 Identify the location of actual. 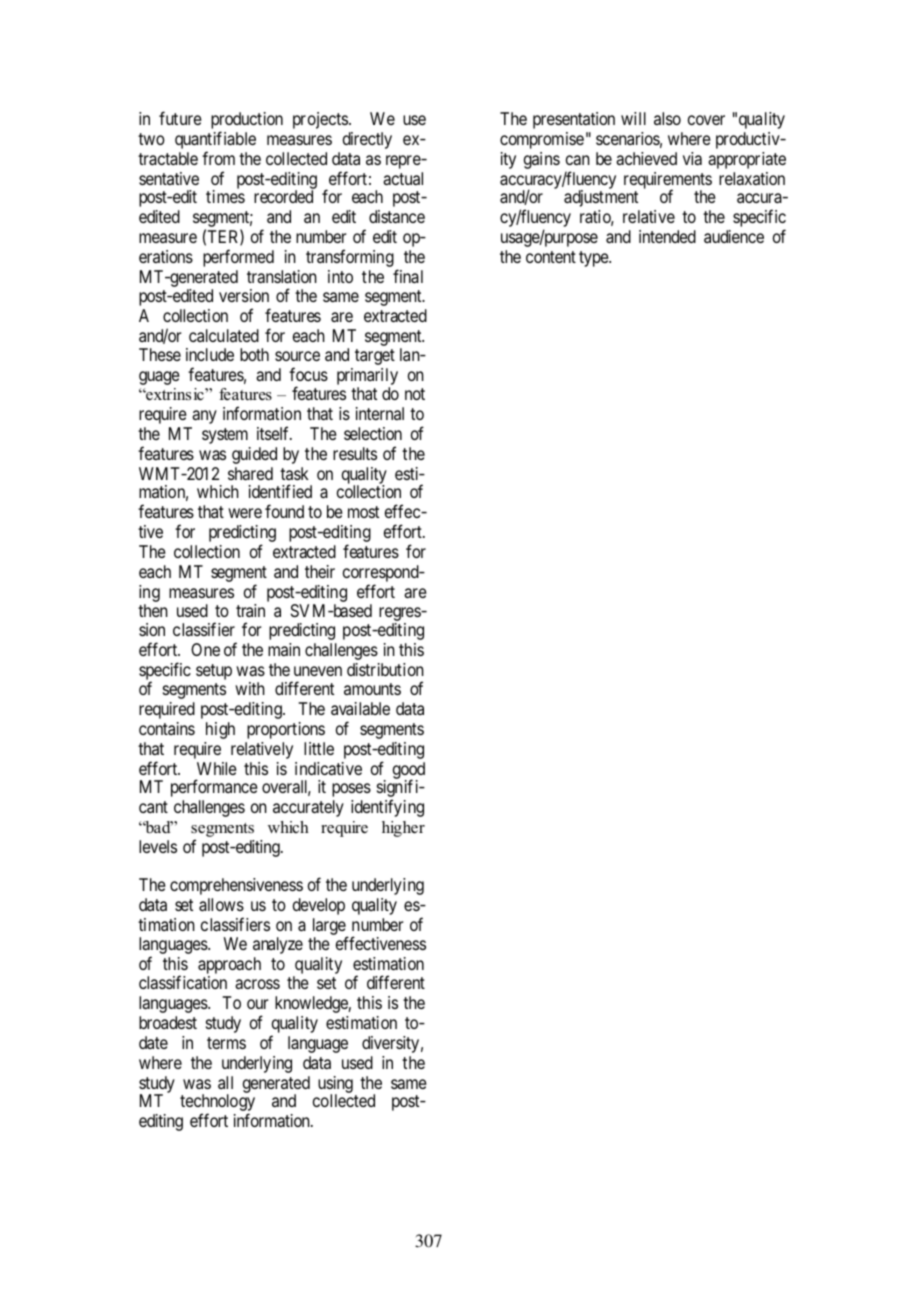
(403, 178).
